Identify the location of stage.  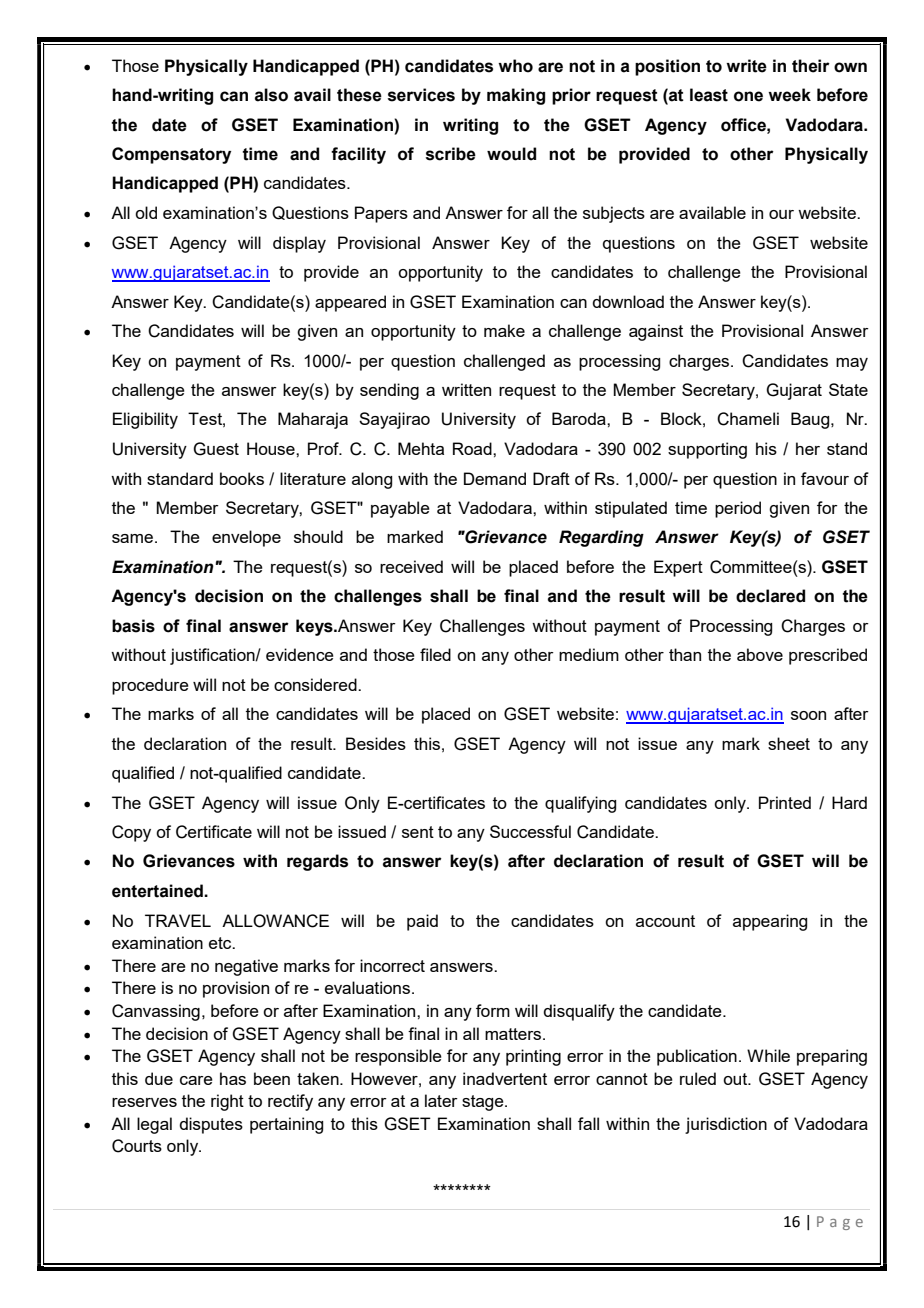
(484, 1103).
